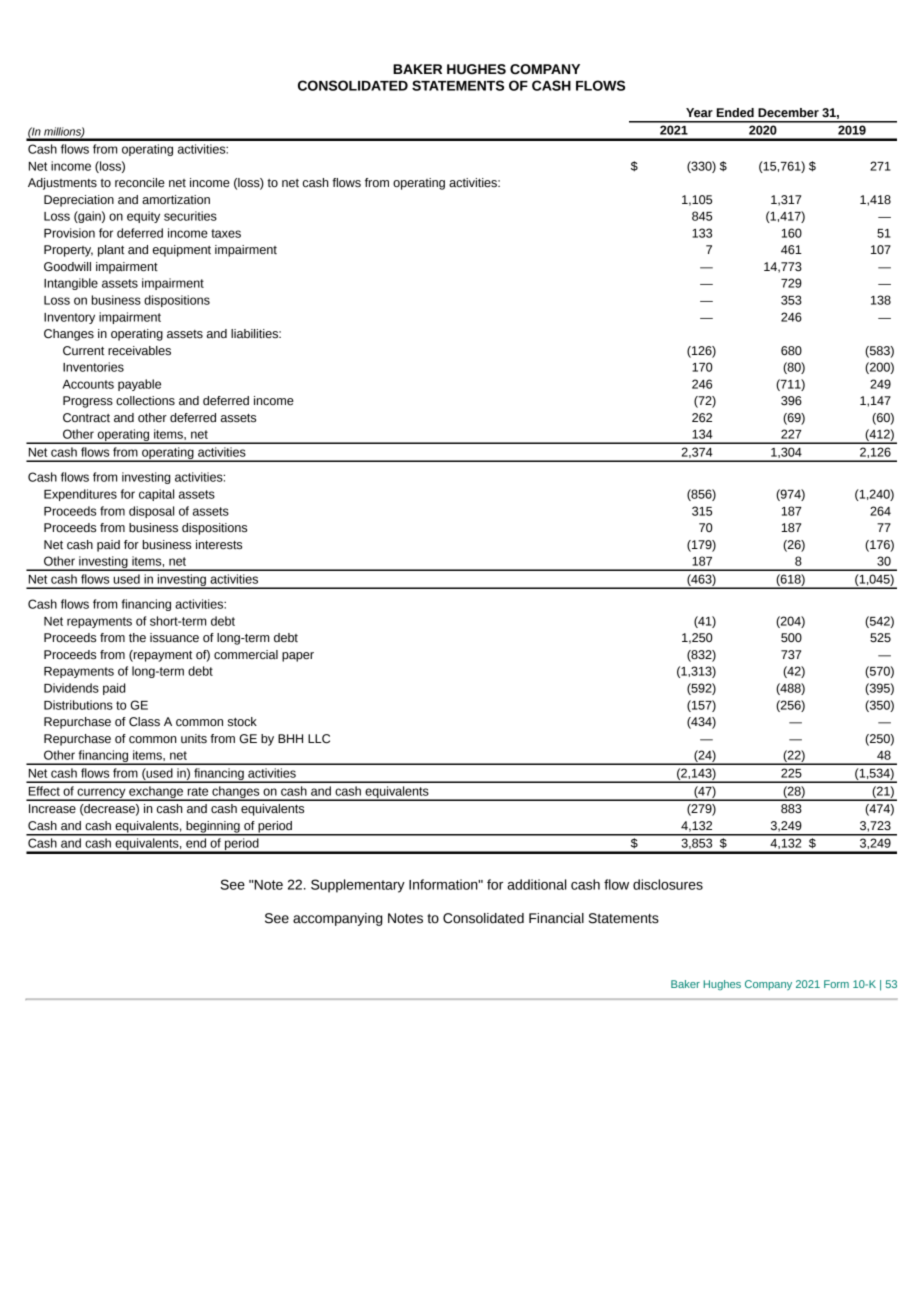  I want to click on paper, so click(298, 657).
